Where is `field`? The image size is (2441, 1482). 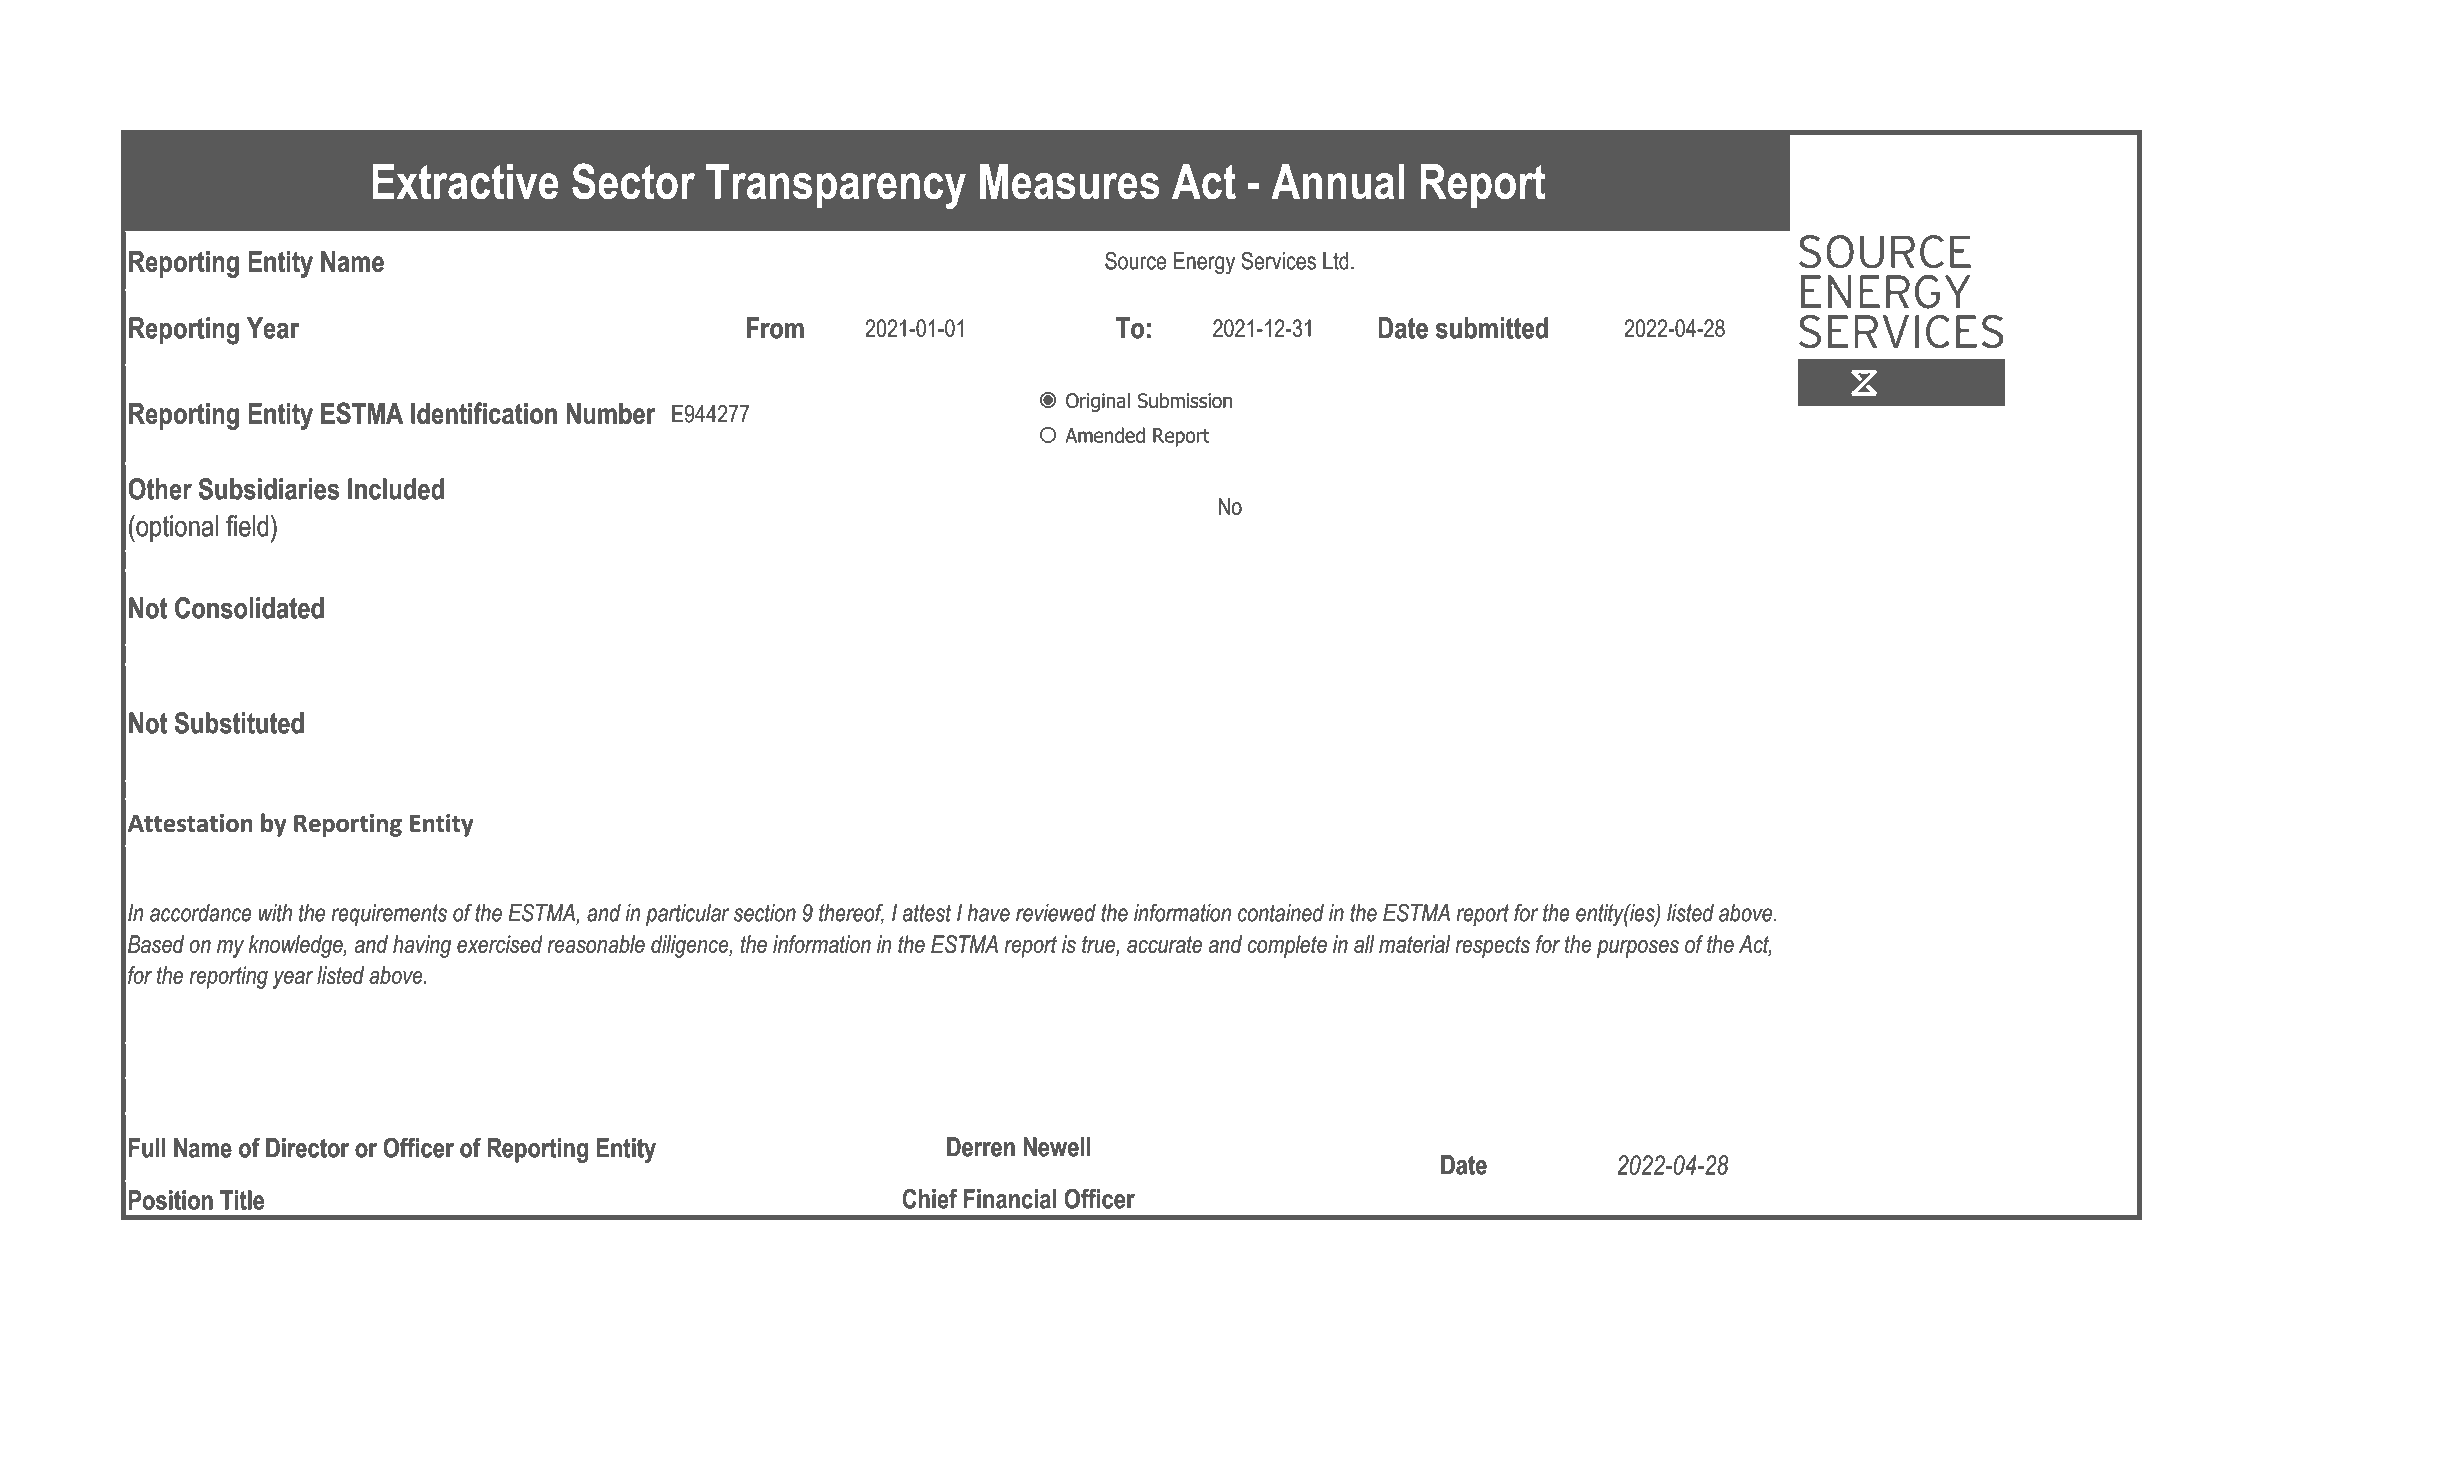 field is located at coordinates (247, 526).
